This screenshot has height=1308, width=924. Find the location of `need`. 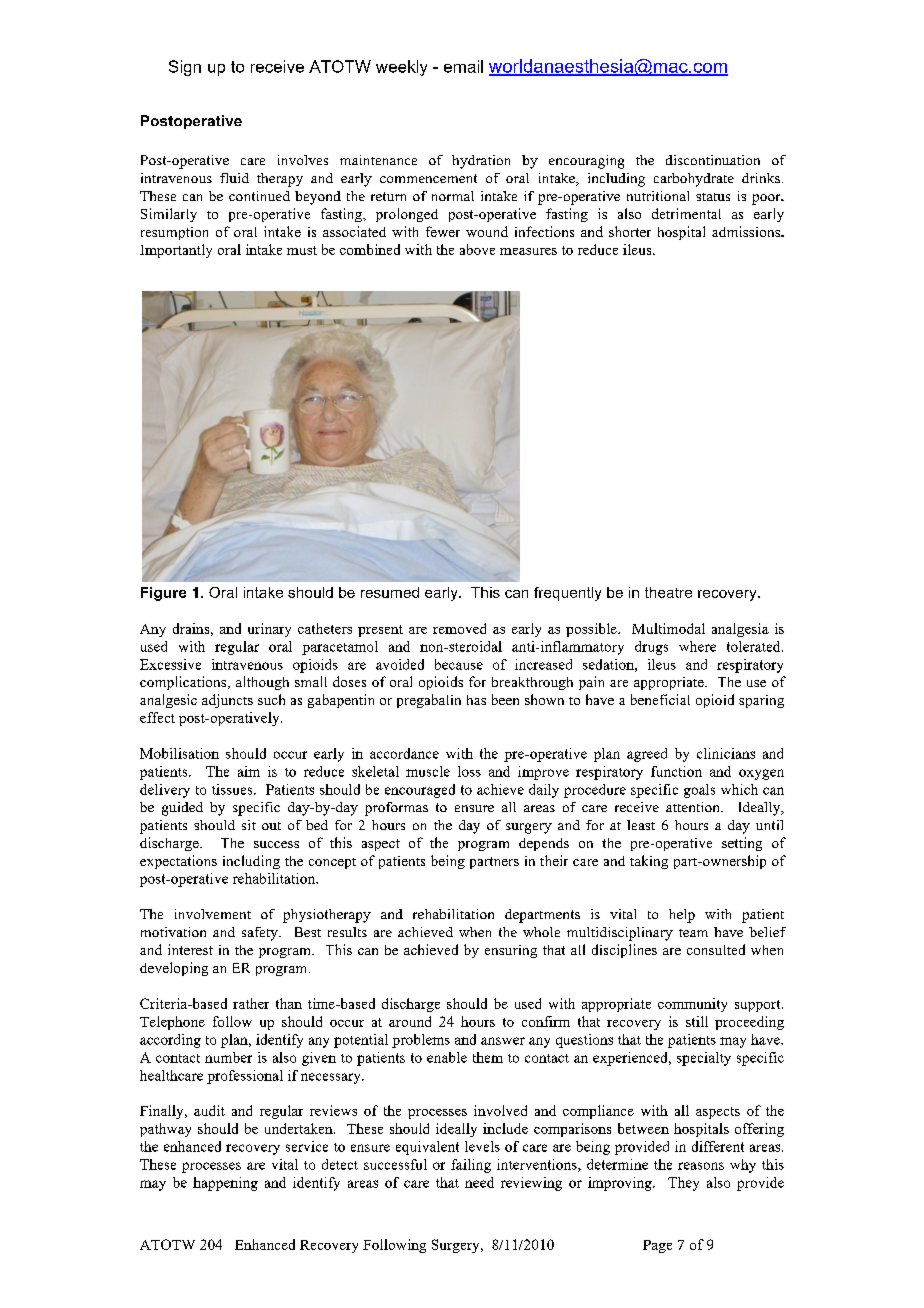

need is located at coordinates (479, 1182).
